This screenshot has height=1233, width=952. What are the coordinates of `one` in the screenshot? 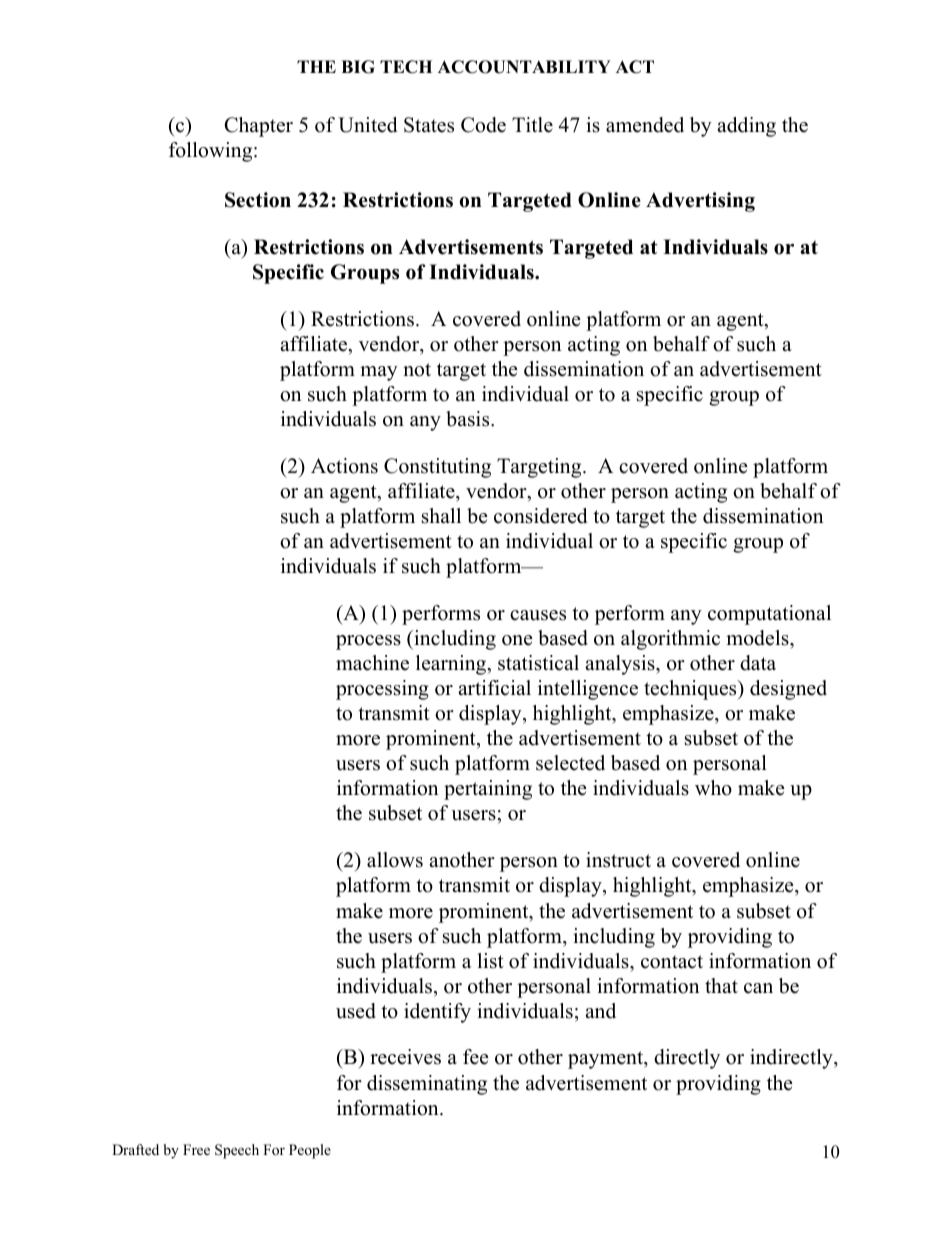 It's located at (517, 640).
